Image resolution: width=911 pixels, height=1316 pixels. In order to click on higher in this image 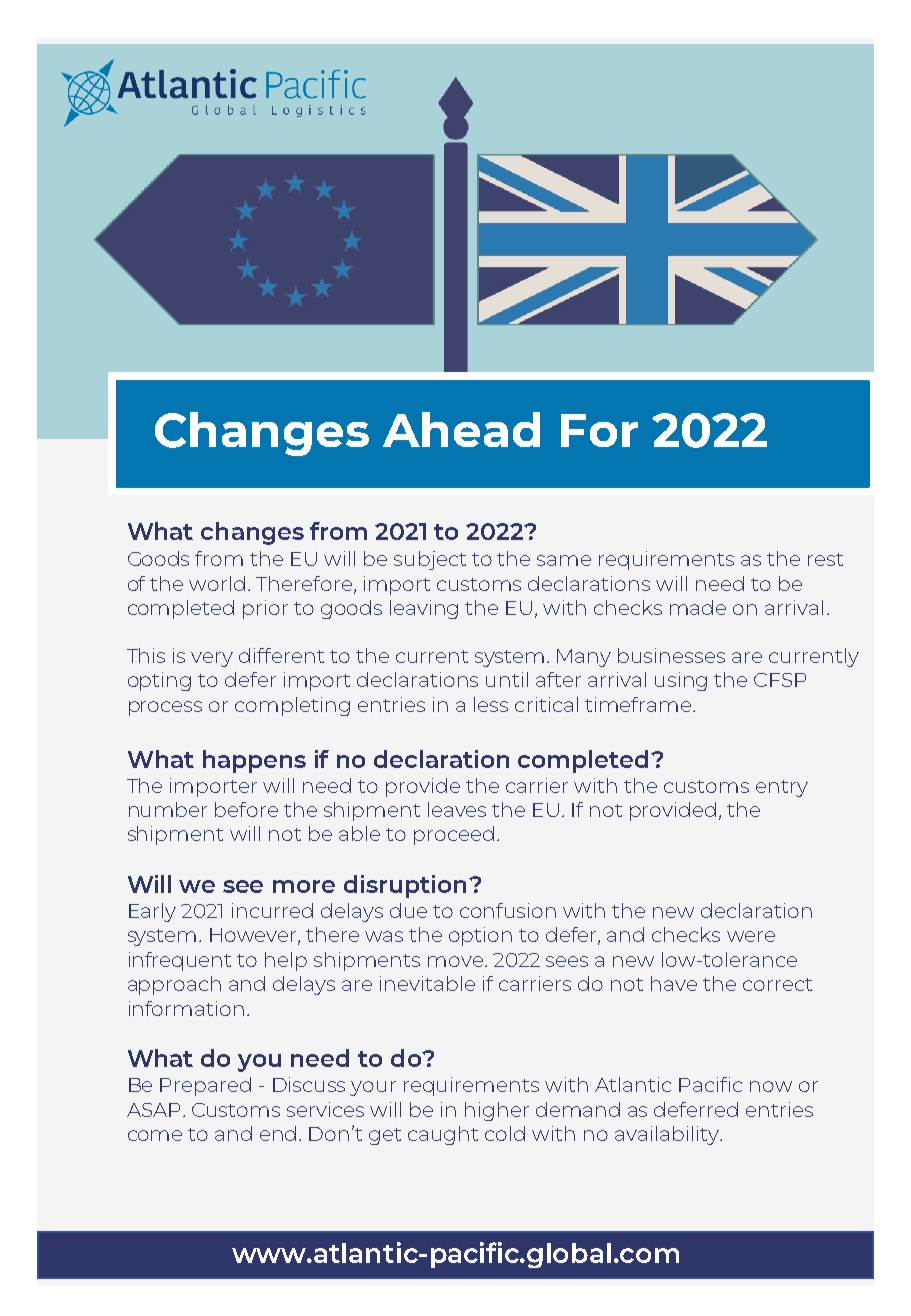, I will do `click(497, 1111)`.
